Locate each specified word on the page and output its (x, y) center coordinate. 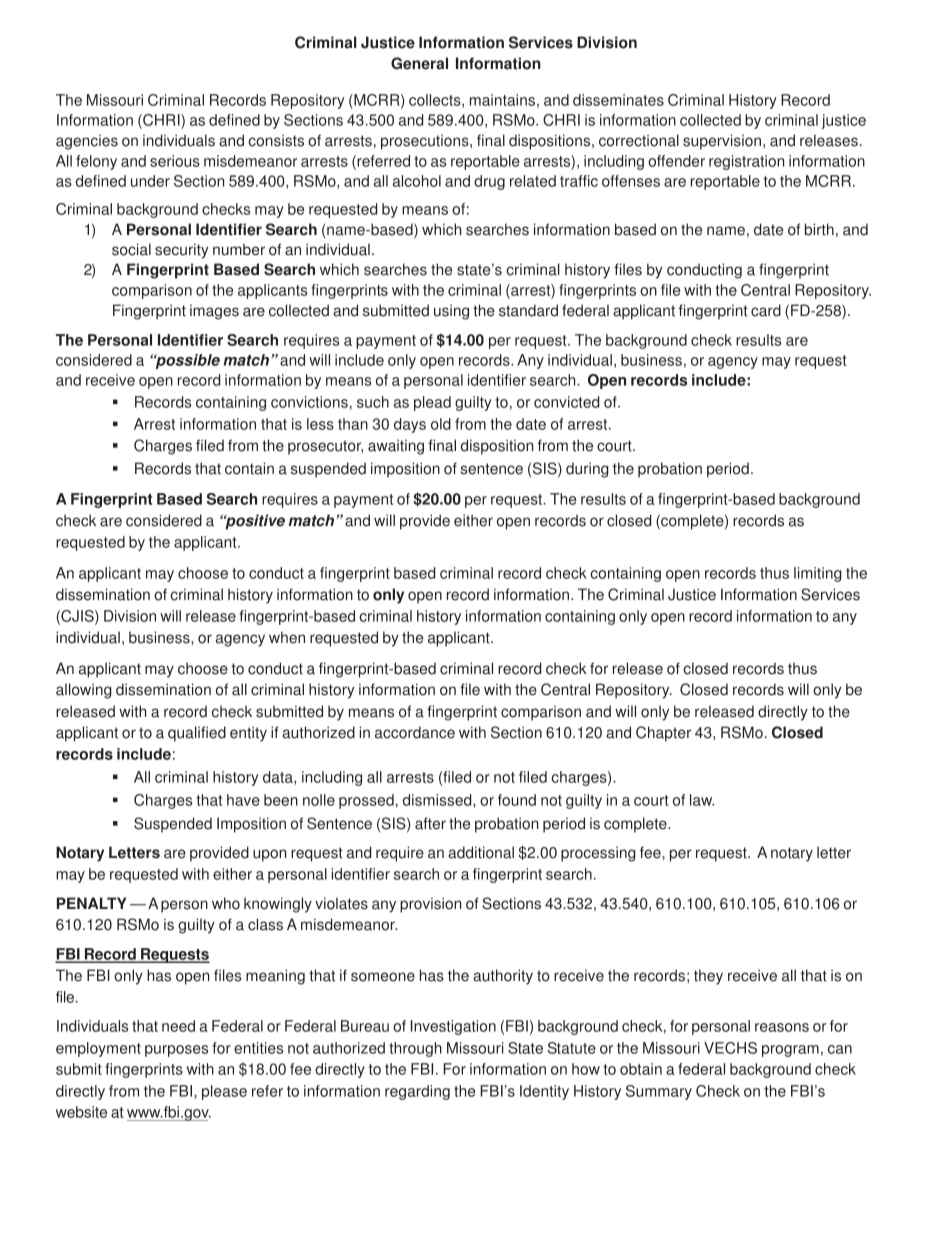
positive (254, 522)
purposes (176, 1051)
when (287, 637)
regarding (417, 1092)
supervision (723, 142)
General (419, 63)
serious (175, 161)
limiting (818, 574)
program (790, 1051)
